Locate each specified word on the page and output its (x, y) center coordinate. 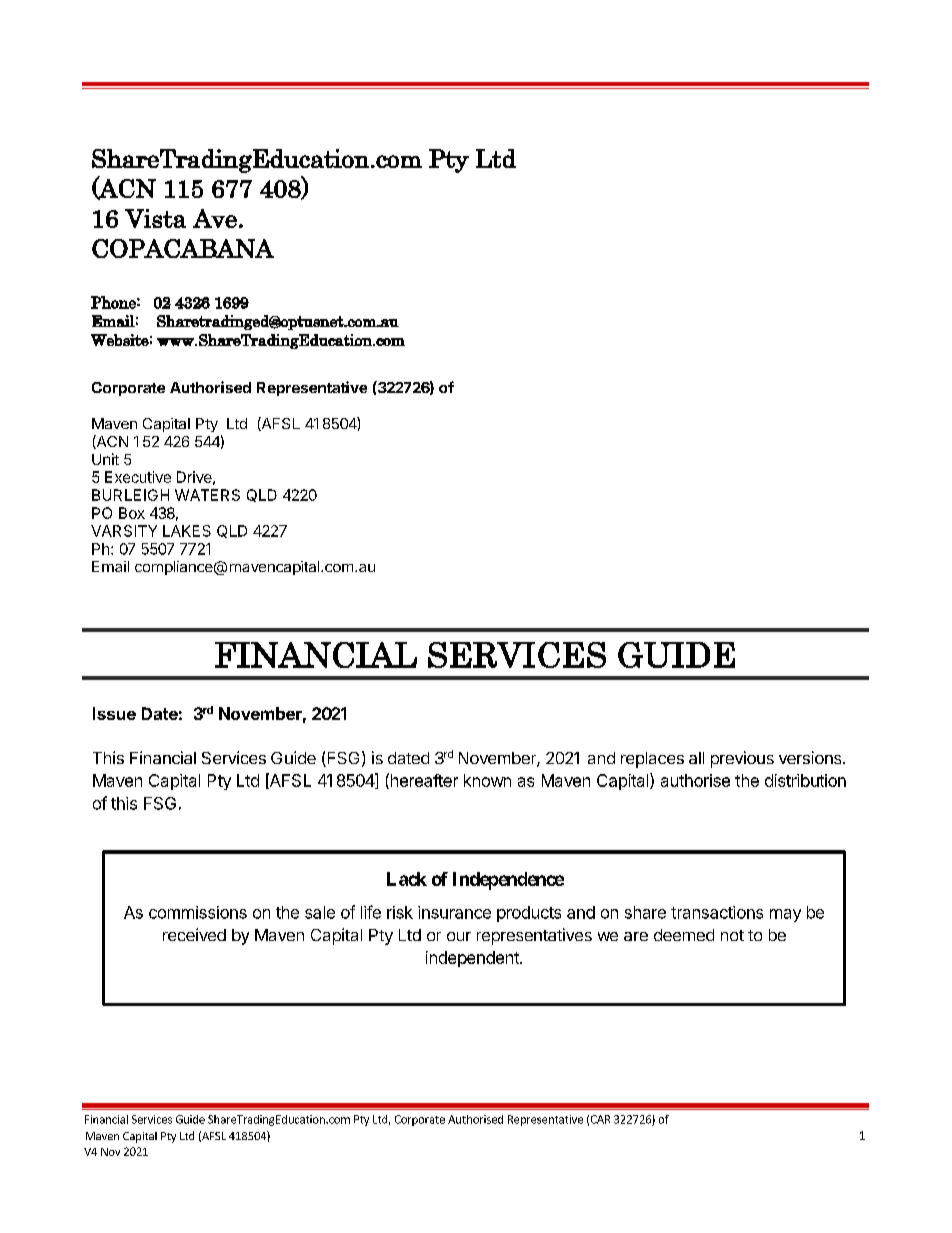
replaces (652, 760)
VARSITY (124, 531)
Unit (105, 459)
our (459, 936)
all (696, 758)
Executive (138, 477)
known (487, 780)
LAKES (187, 531)
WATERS (207, 495)
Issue (114, 713)
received (194, 934)
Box (132, 513)
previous (742, 759)
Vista (155, 218)
